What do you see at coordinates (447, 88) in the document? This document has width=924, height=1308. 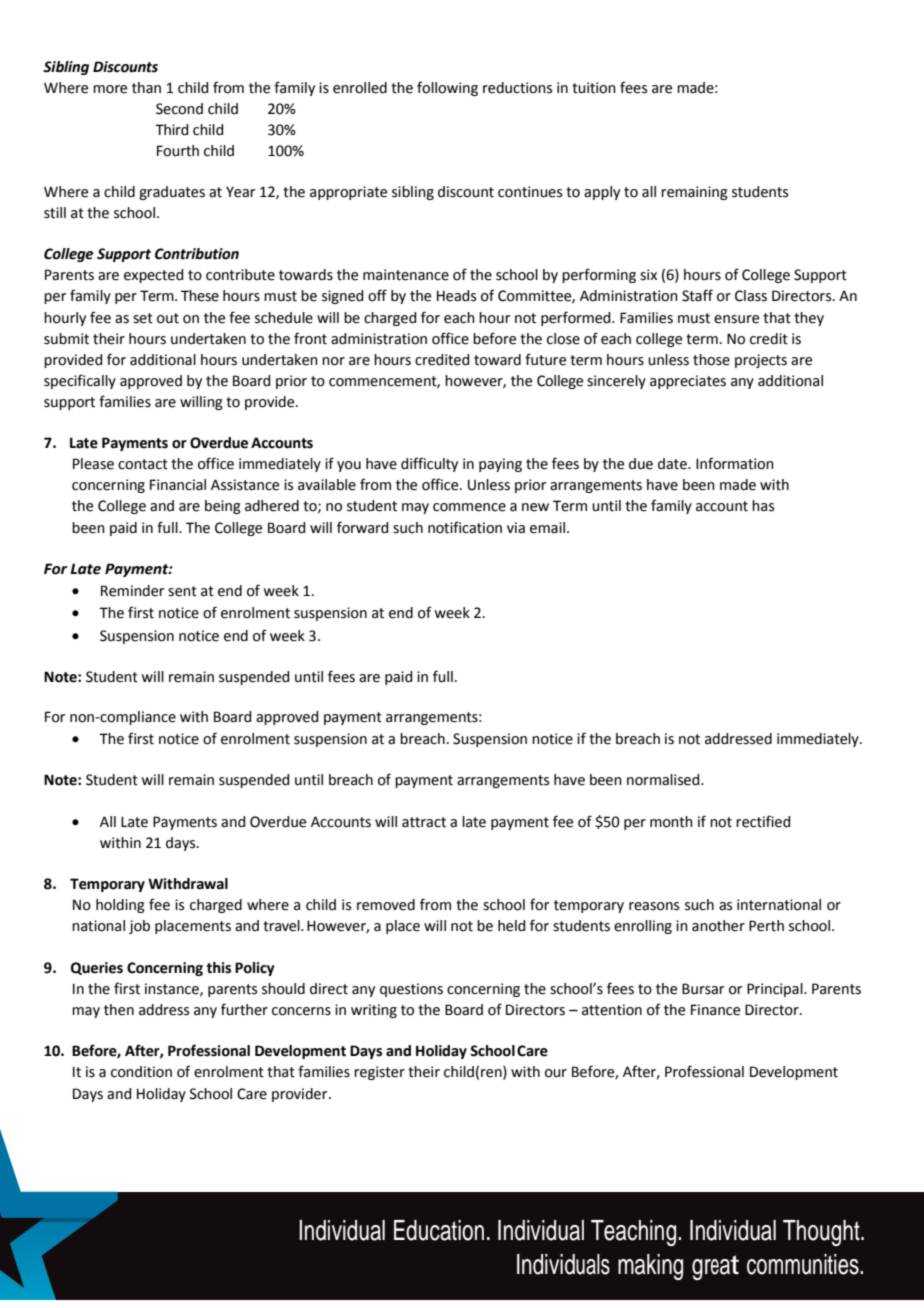 I see `following` at bounding box center [447, 88].
